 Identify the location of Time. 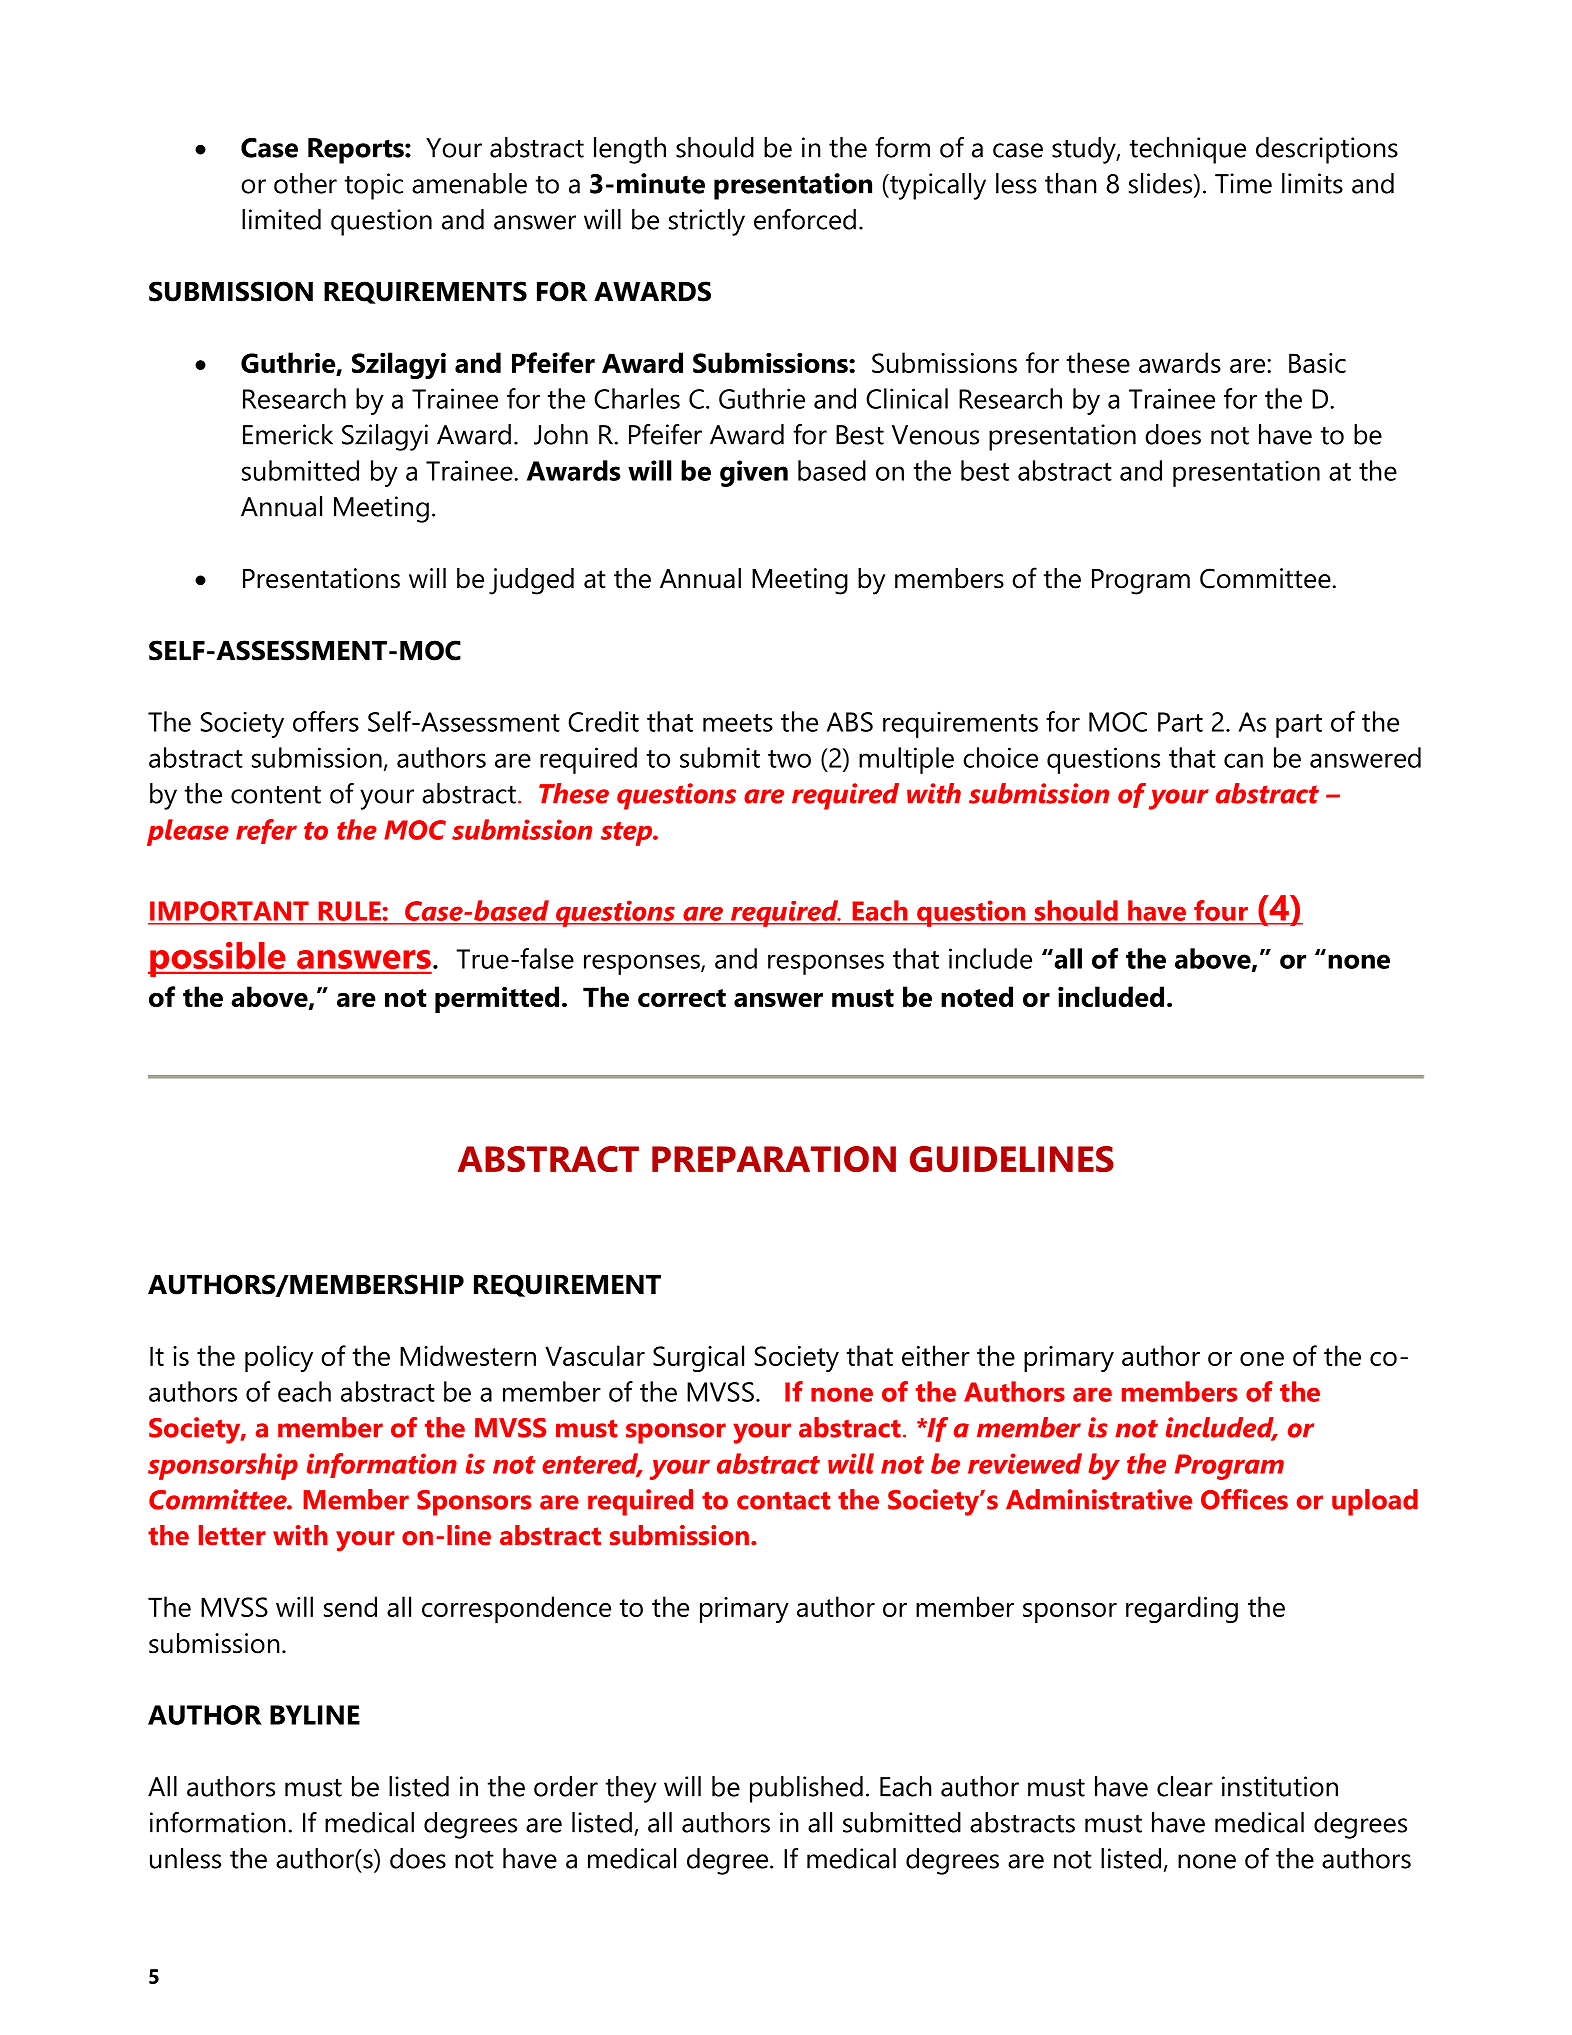
(1243, 183).
